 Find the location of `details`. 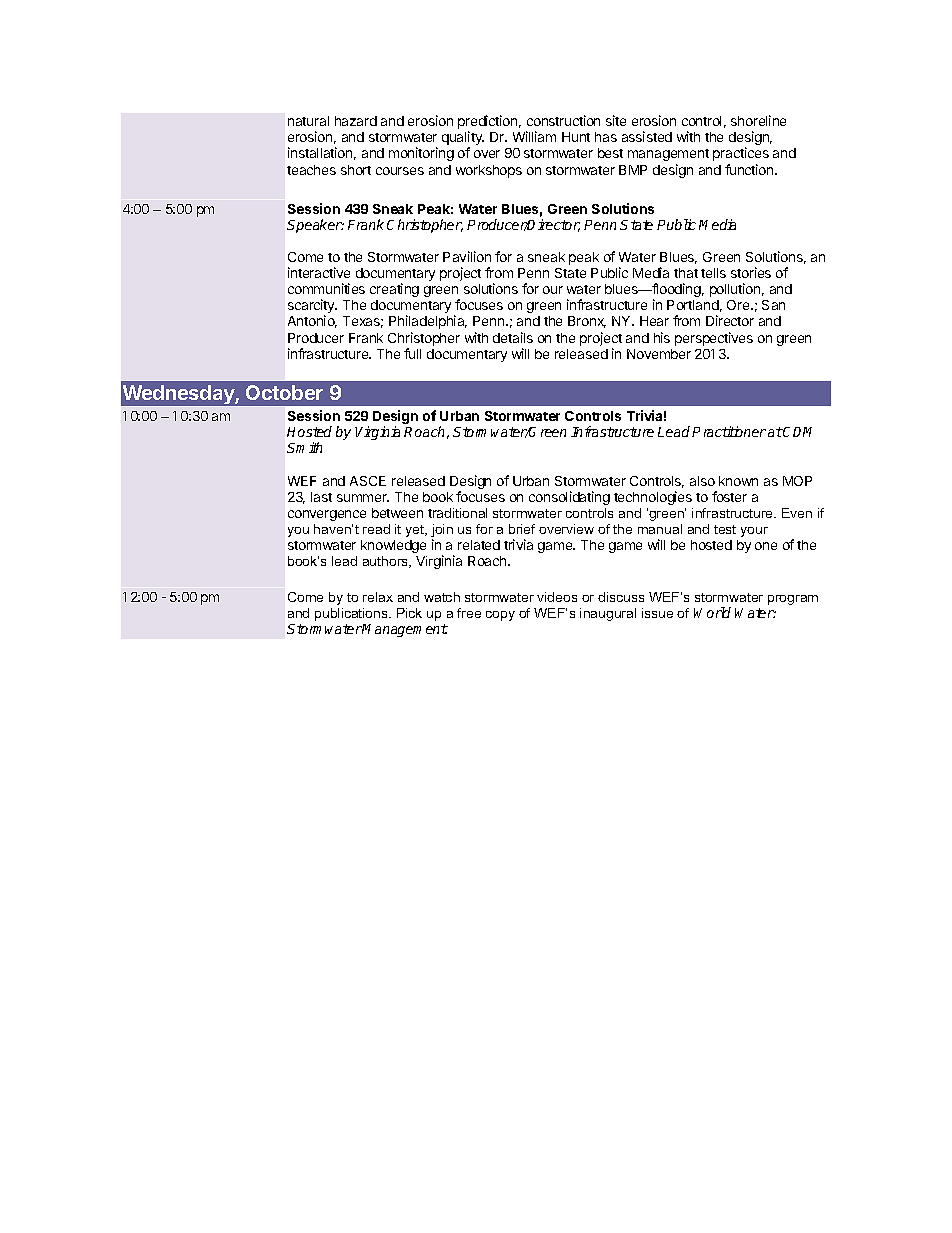

details is located at coordinates (513, 337).
